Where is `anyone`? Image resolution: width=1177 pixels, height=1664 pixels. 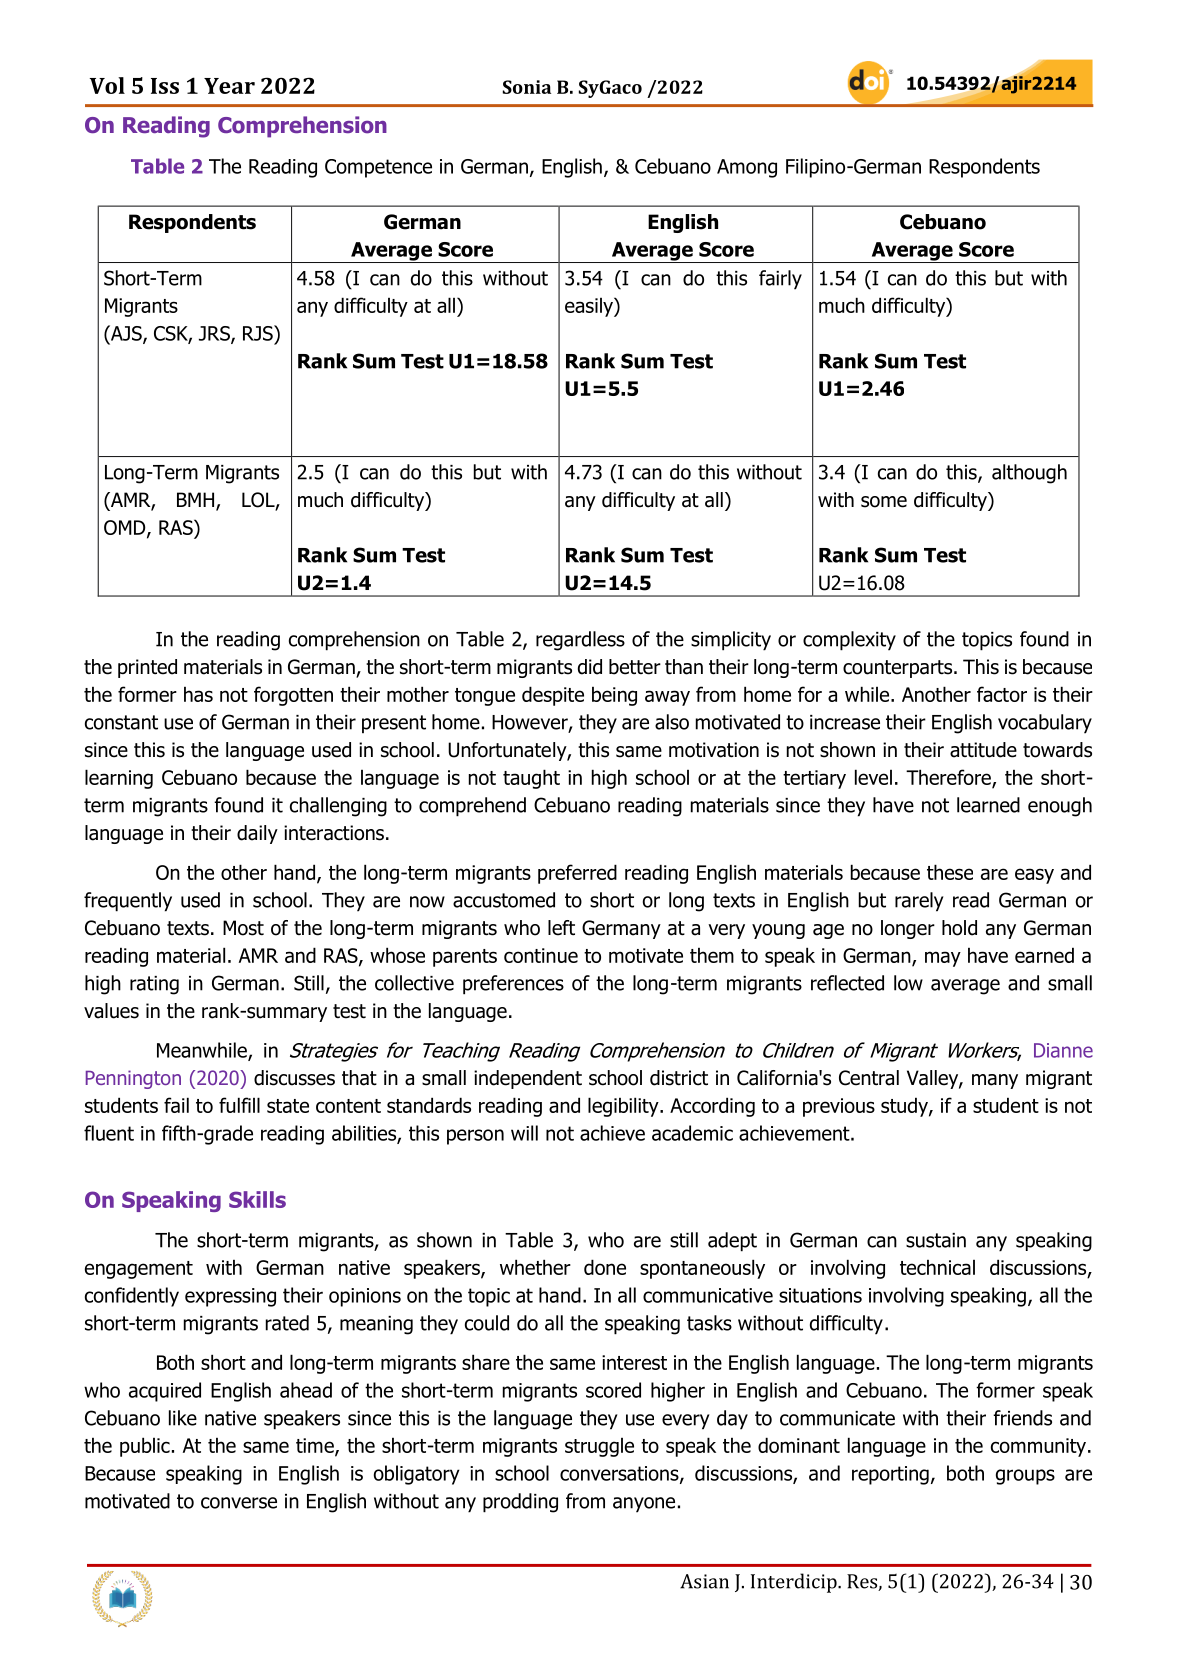 anyone is located at coordinates (644, 1505).
